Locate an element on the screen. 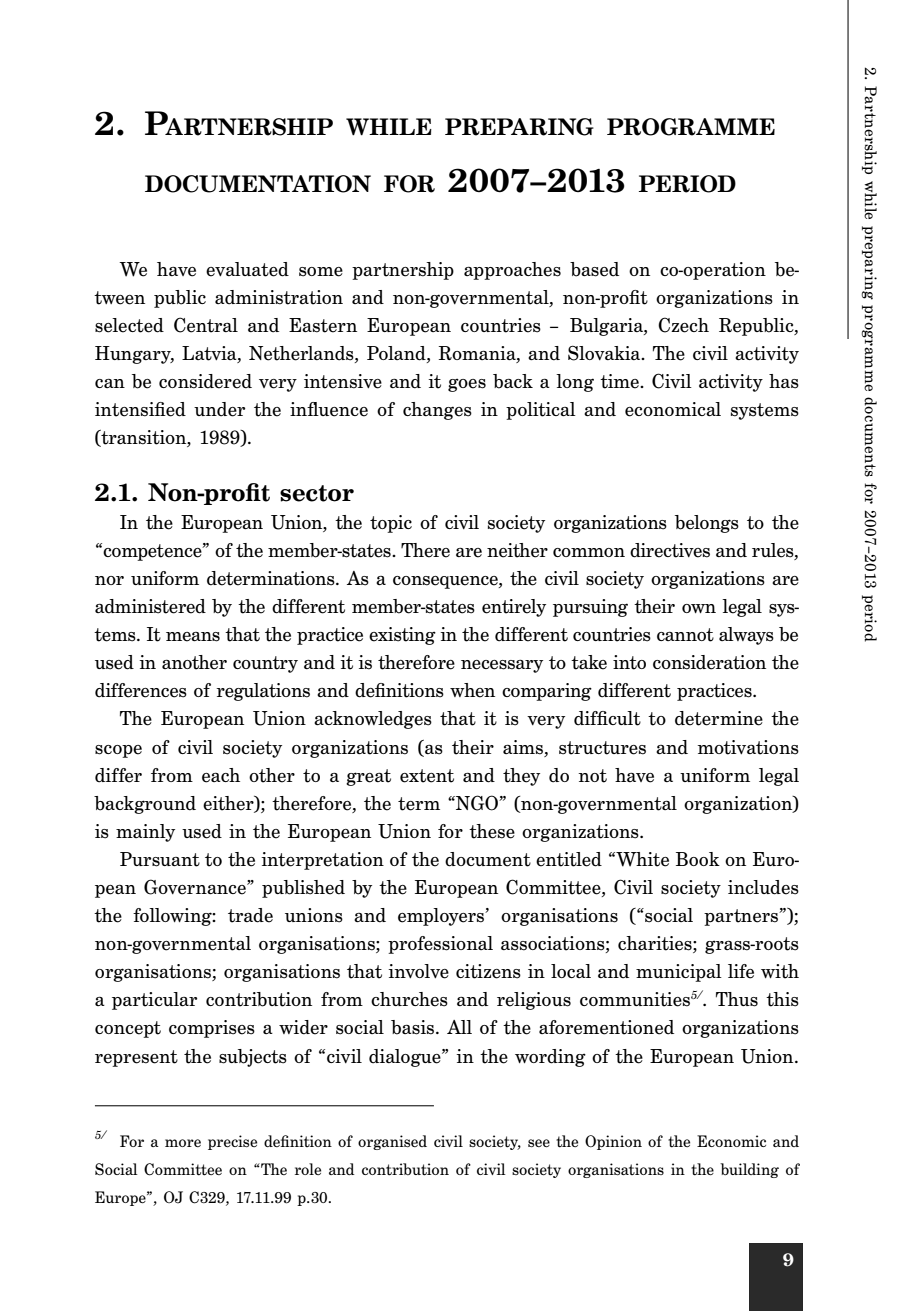  Czech is located at coordinates (683, 325).
